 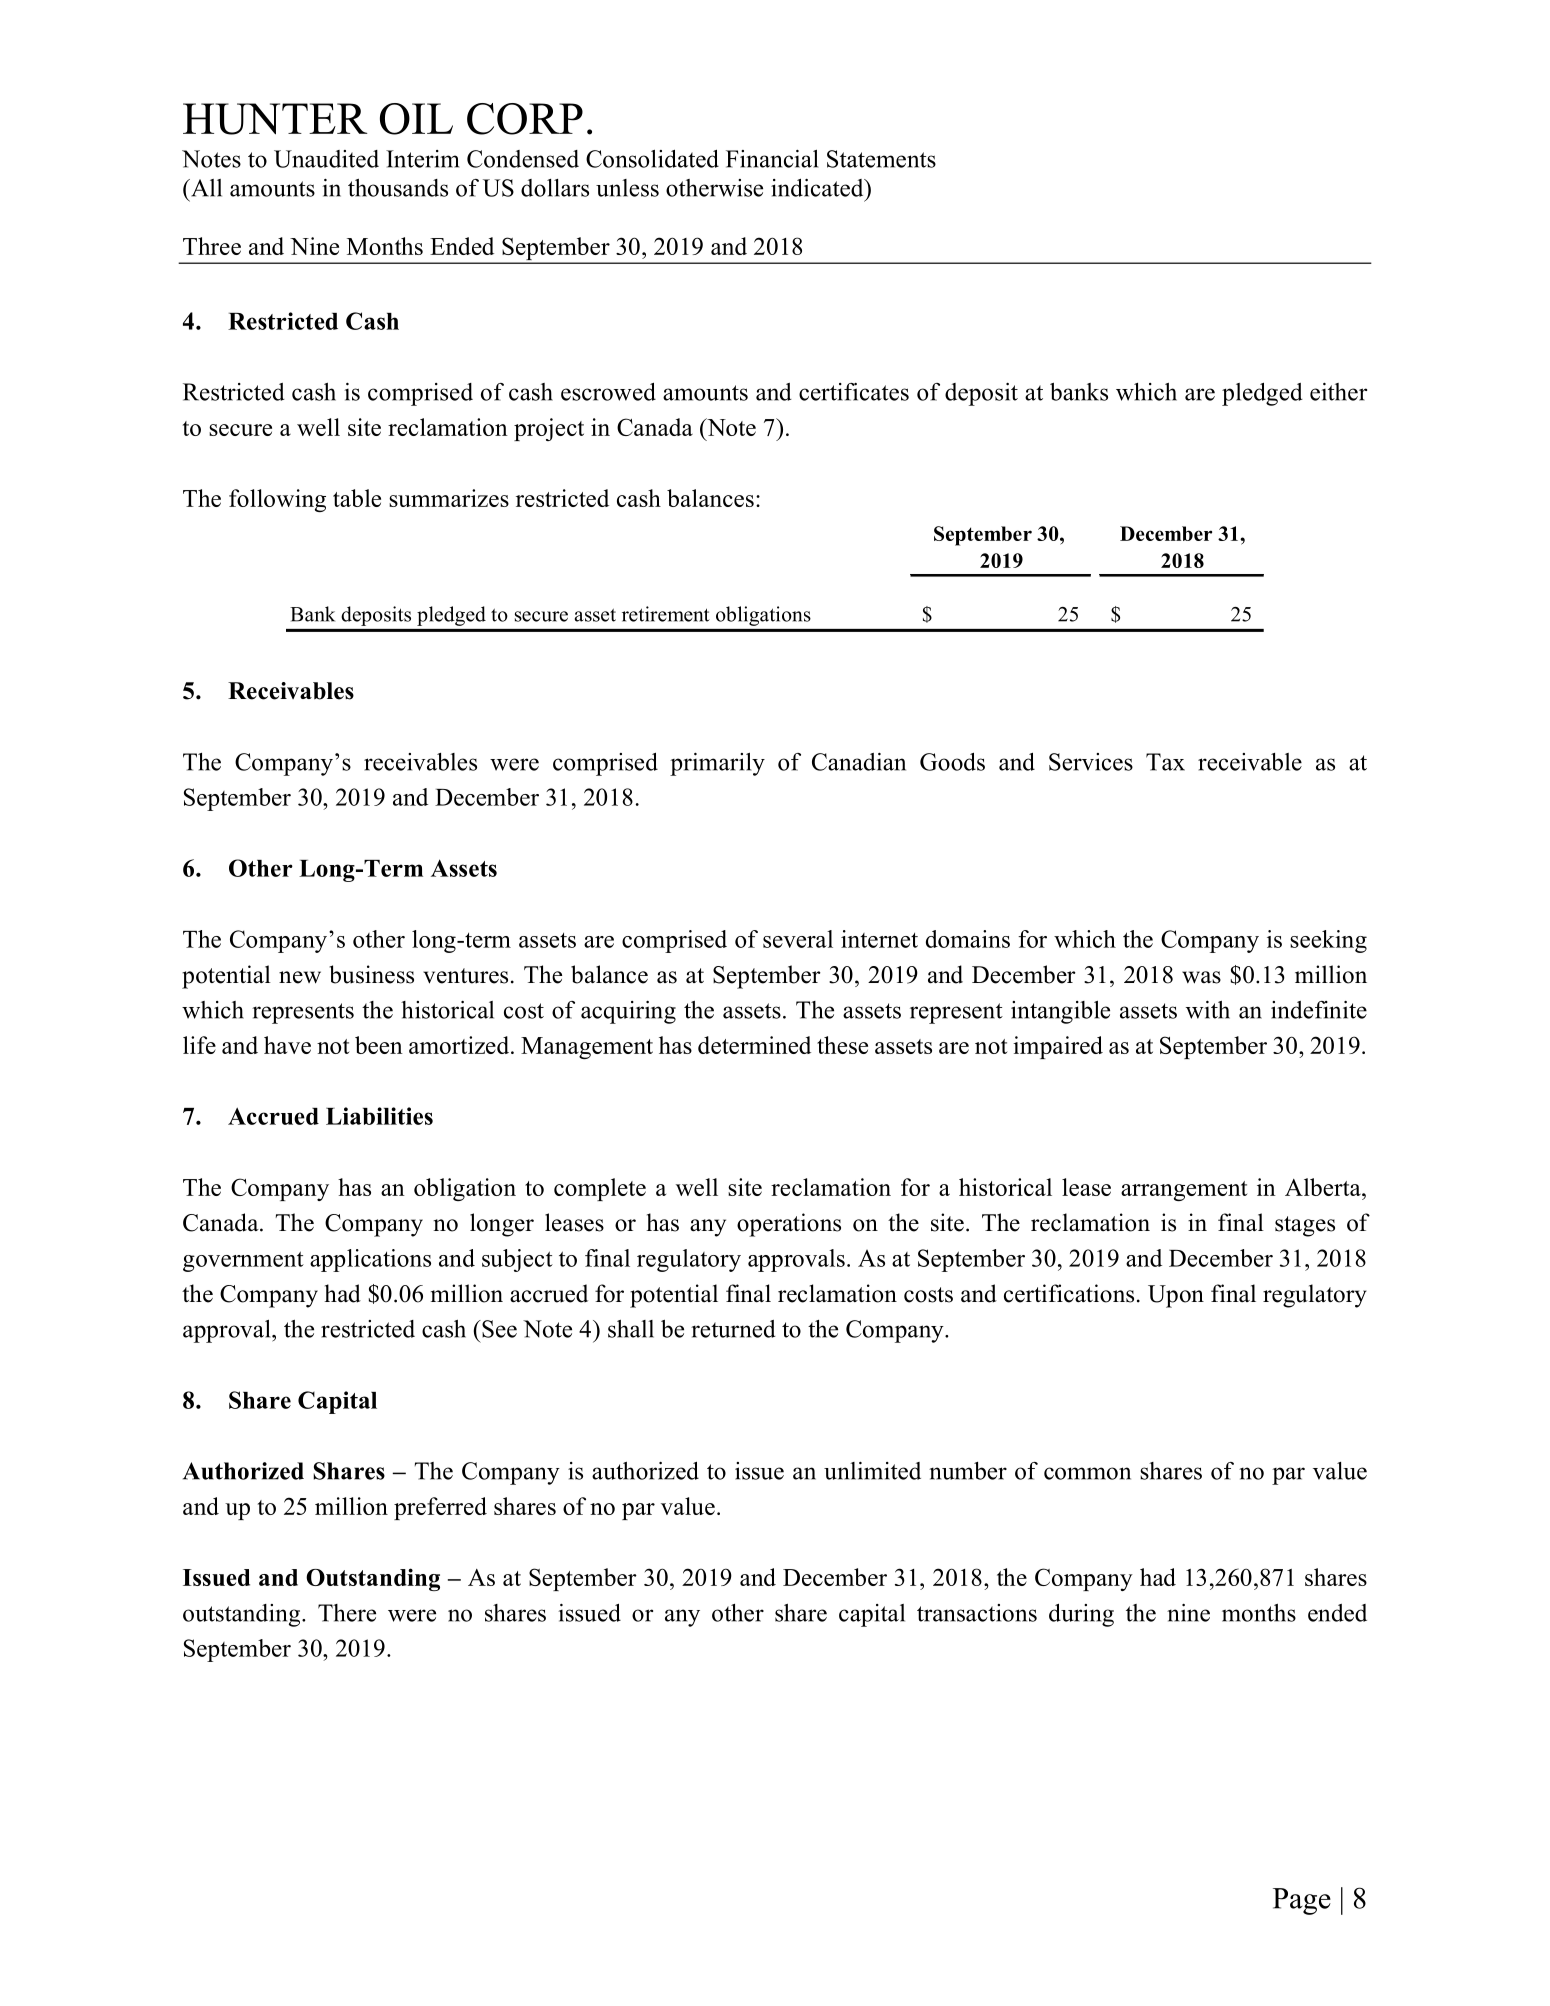 I want to click on with, so click(x=1208, y=1010).
